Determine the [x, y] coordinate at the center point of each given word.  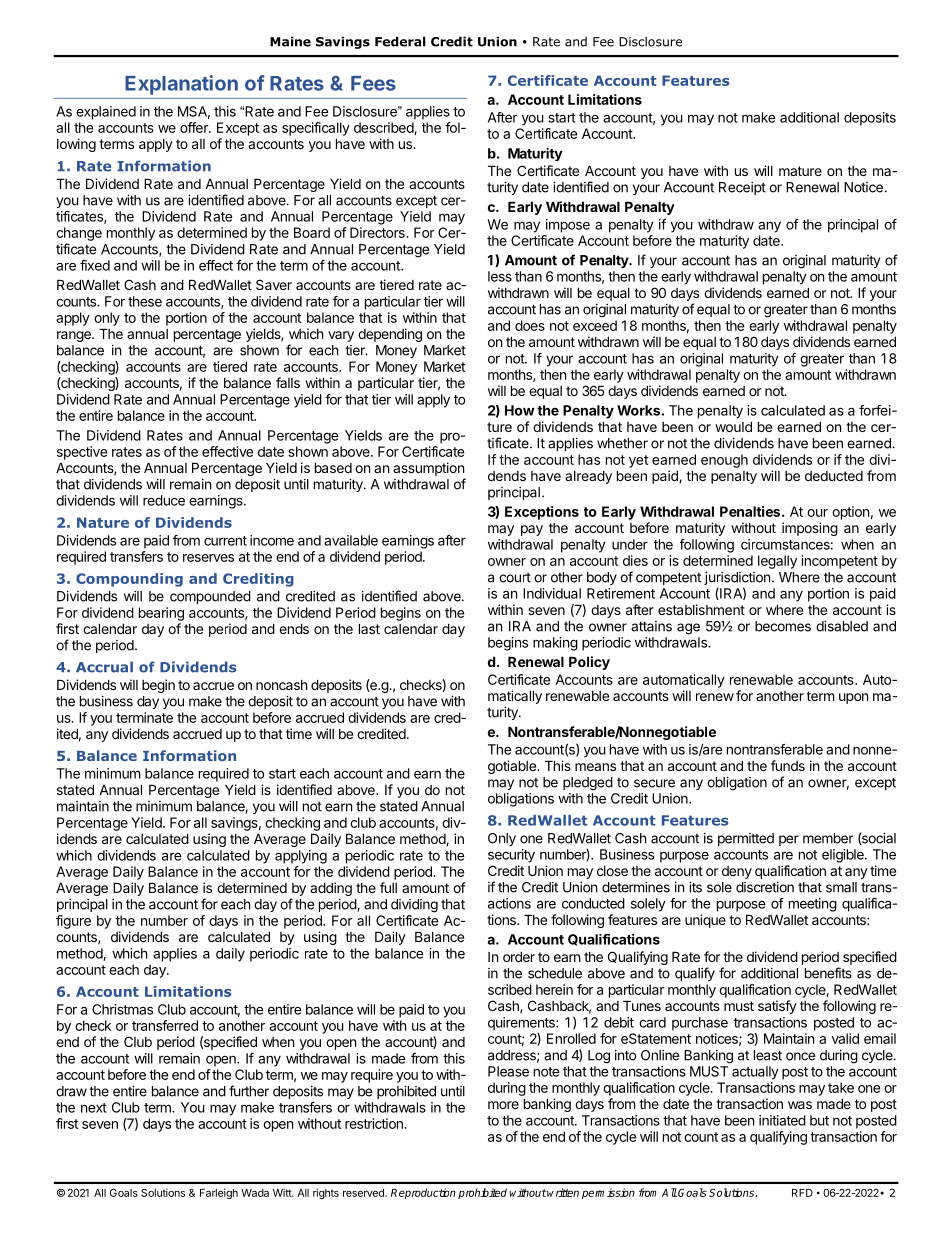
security [511, 856]
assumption [428, 469]
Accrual [104, 667]
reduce [164, 500]
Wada [255, 1193]
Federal [400, 41]
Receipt [742, 188]
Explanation [181, 85]
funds [788, 765]
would [733, 426]
